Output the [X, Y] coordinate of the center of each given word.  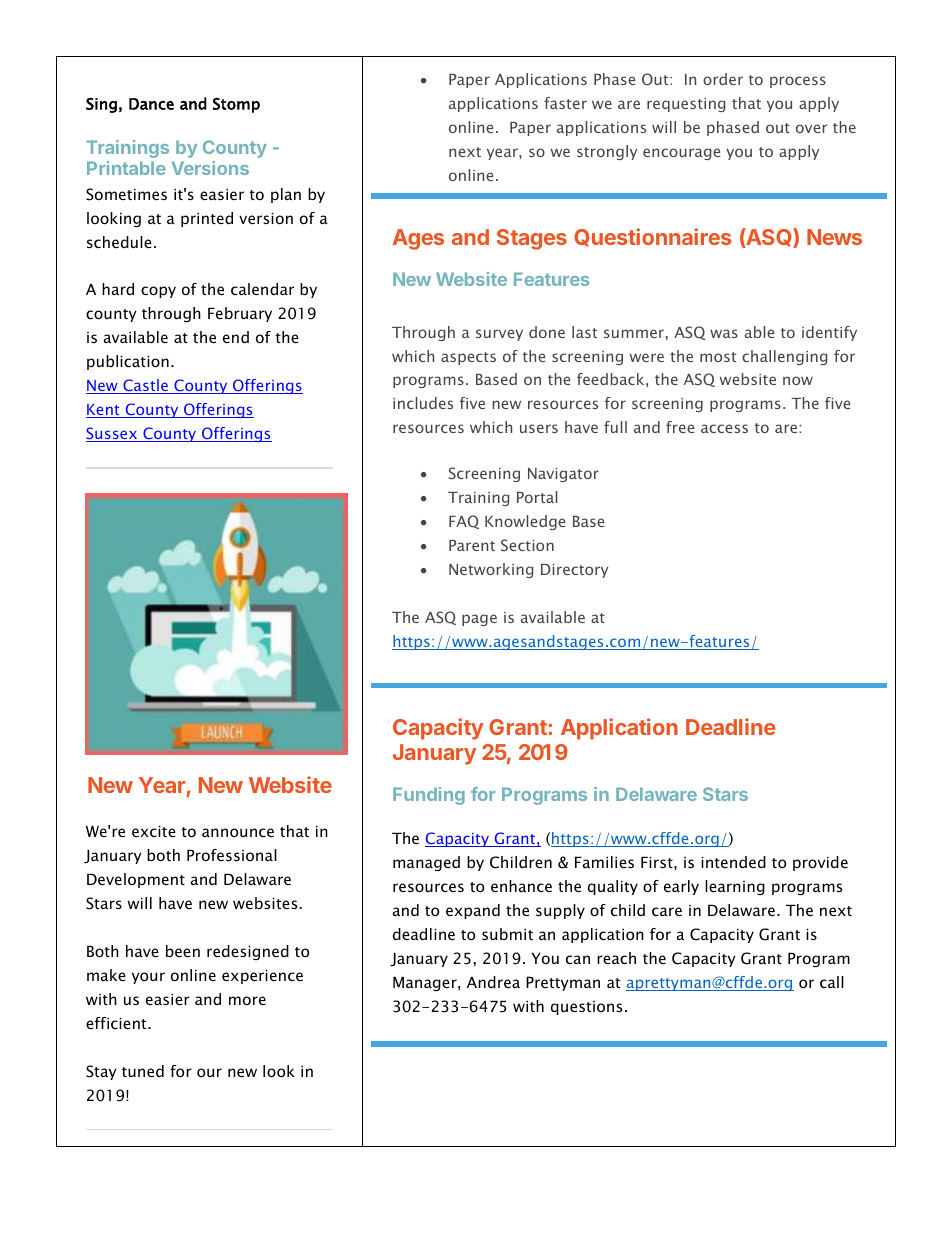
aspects [468, 358]
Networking [491, 570]
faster [565, 103]
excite [154, 831]
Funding [429, 796]
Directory [574, 571]
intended [733, 862]
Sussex [113, 434]
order [723, 79]
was [724, 333]
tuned [143, 1071]
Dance [151, 104]
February [240, 314]
